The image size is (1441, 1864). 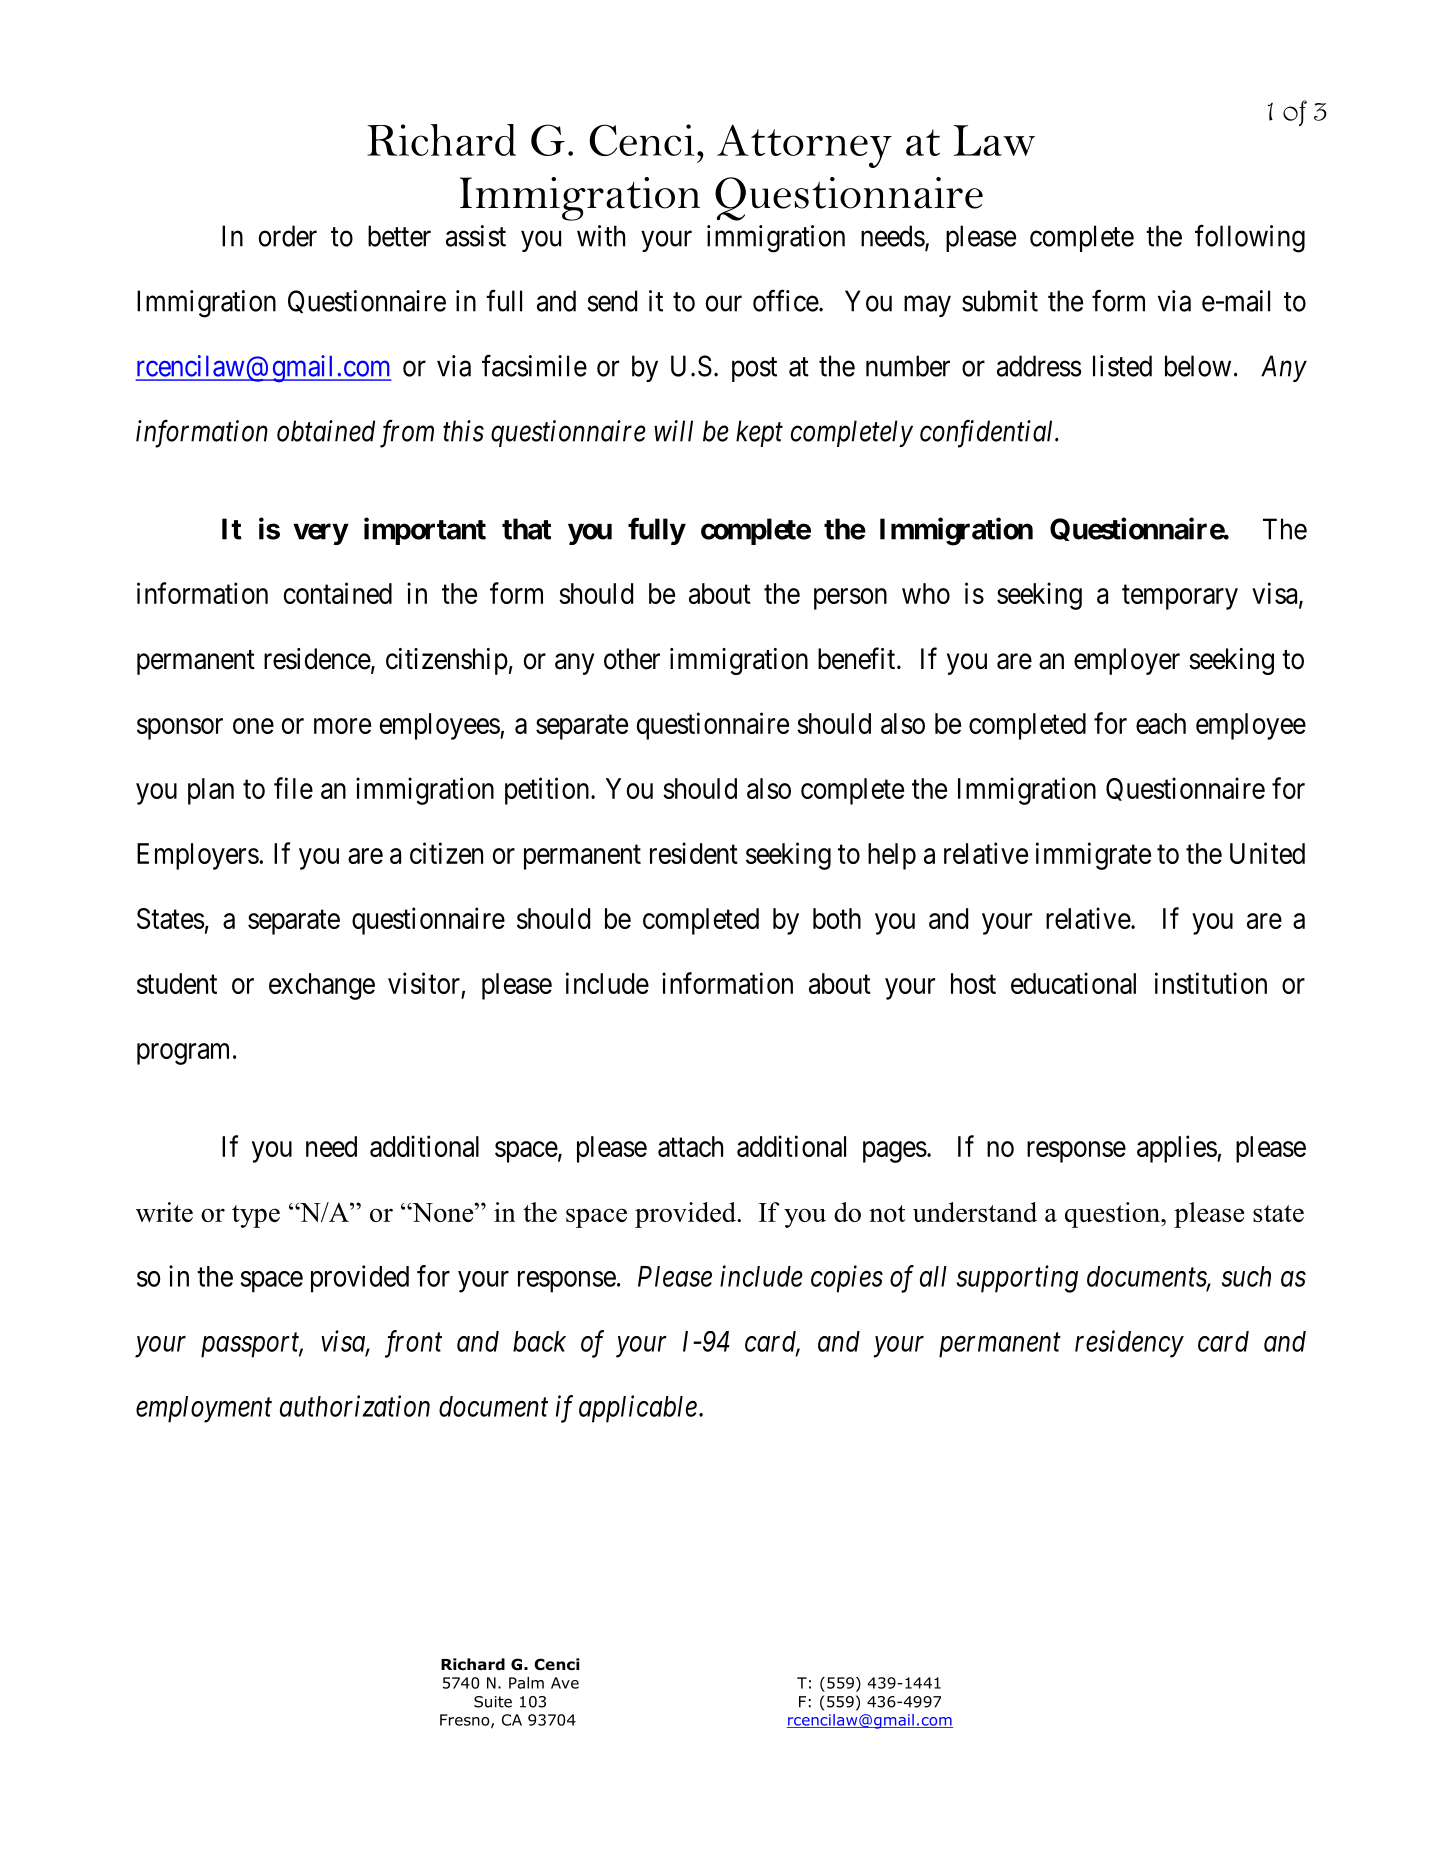 What do you see at coordinates (804, 146) in the screenshot?
I see `Attorney` at bounding box center [804, 146].
